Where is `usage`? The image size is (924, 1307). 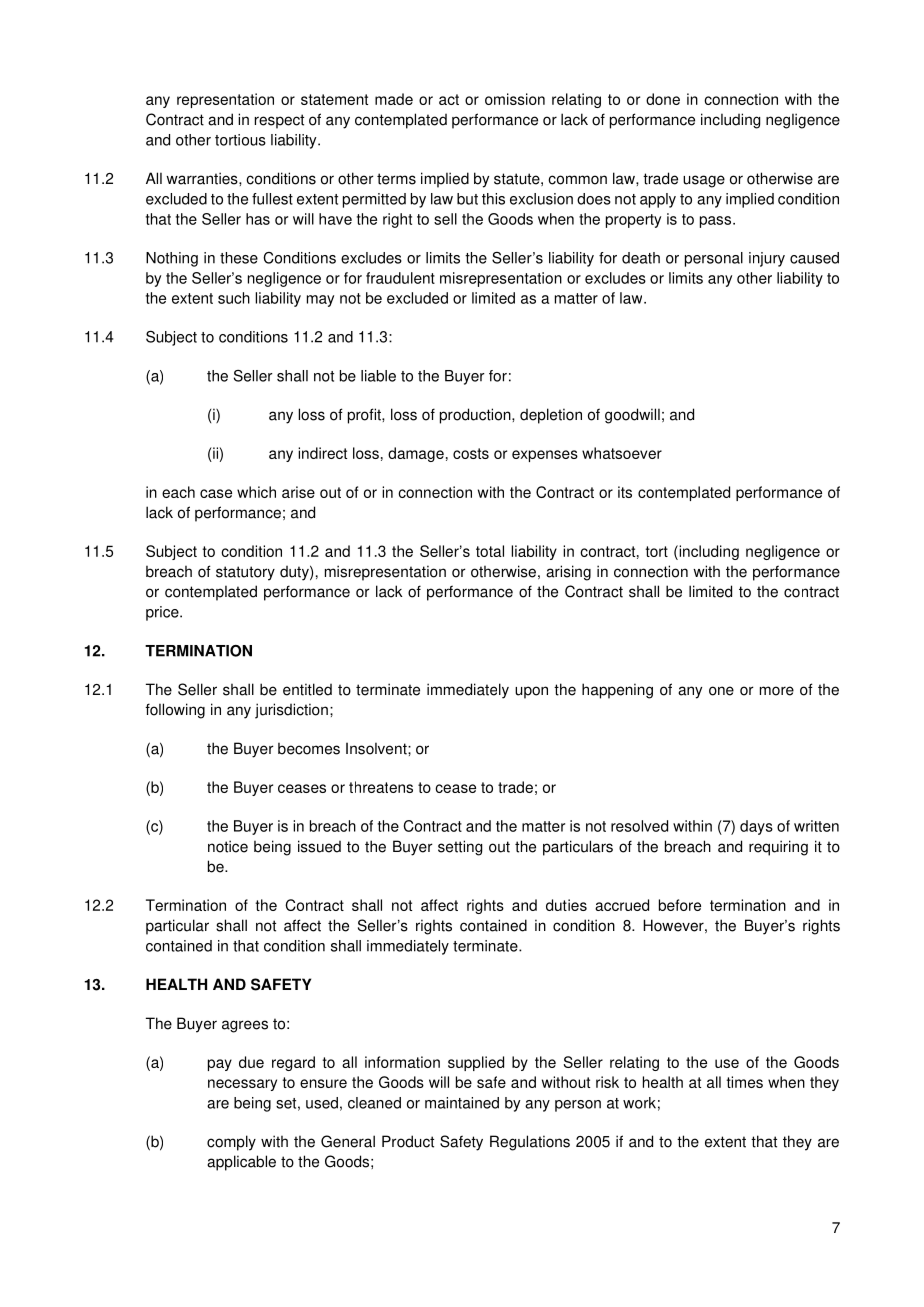
usage is located at coordinates (704, 181).
